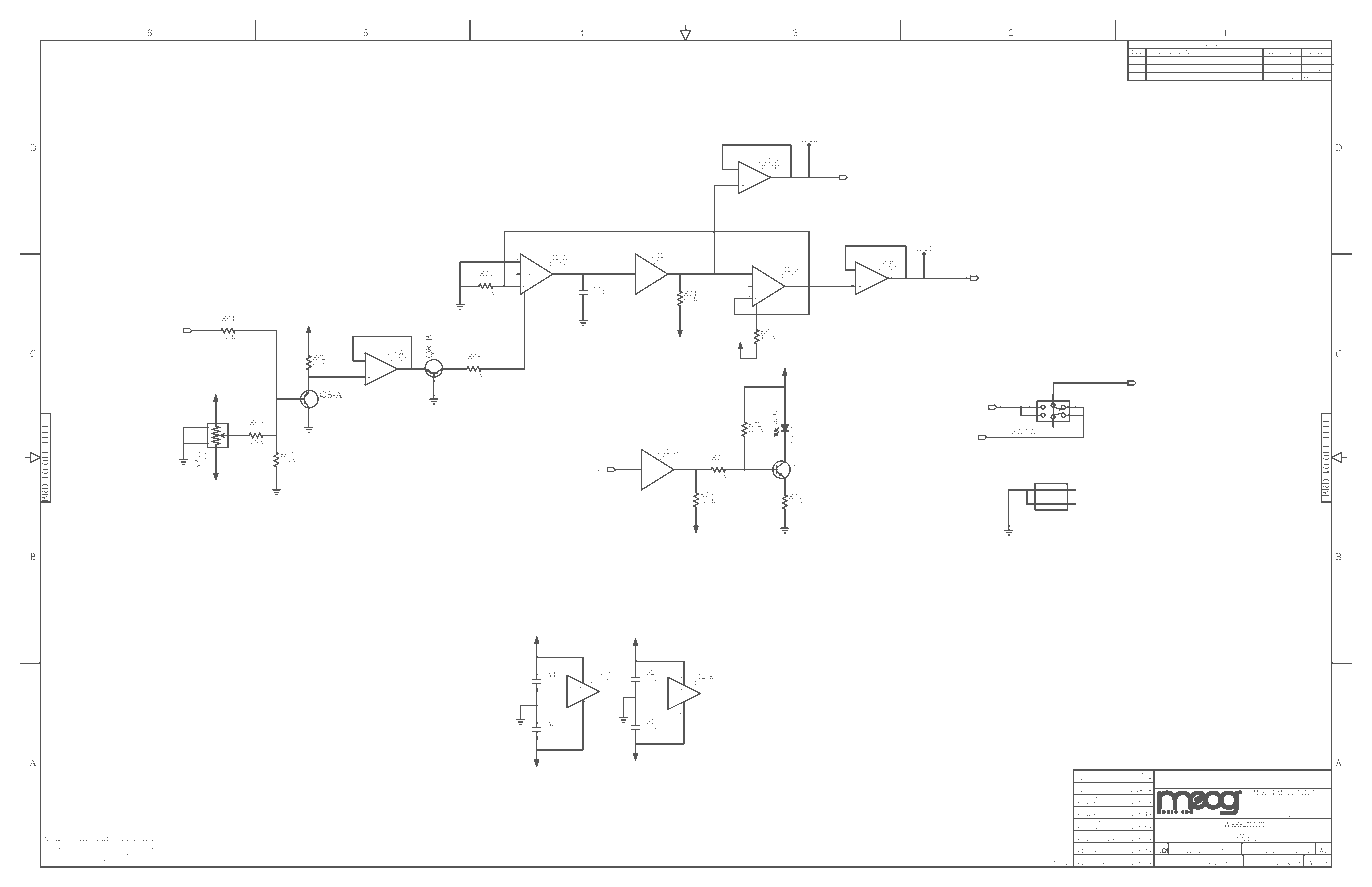  Describe the element at coordinates (142, 839) in the screenshot. I see `SPECIFIED` at that location.
